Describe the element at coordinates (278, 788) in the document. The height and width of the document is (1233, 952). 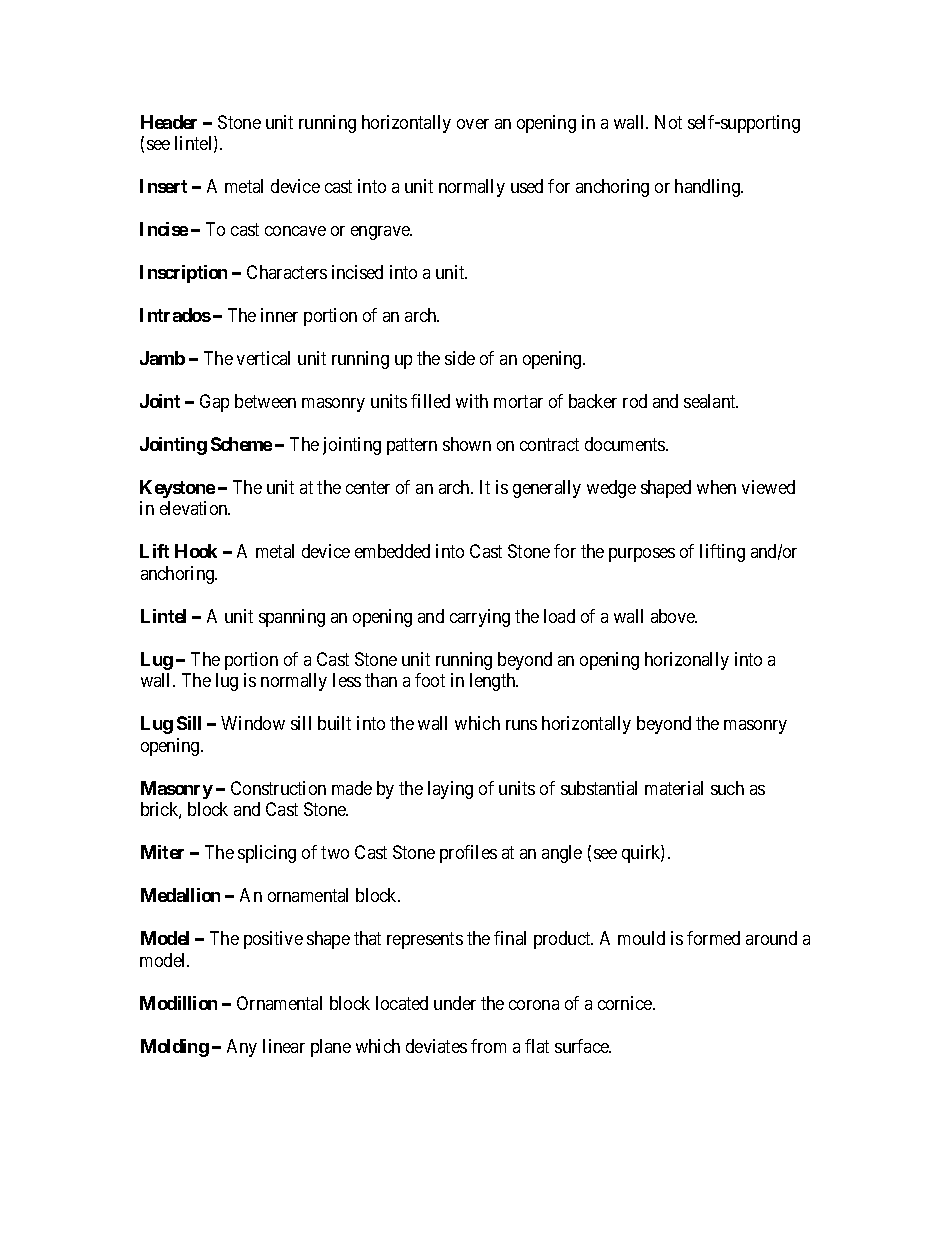
I see `Construction` at that location.
